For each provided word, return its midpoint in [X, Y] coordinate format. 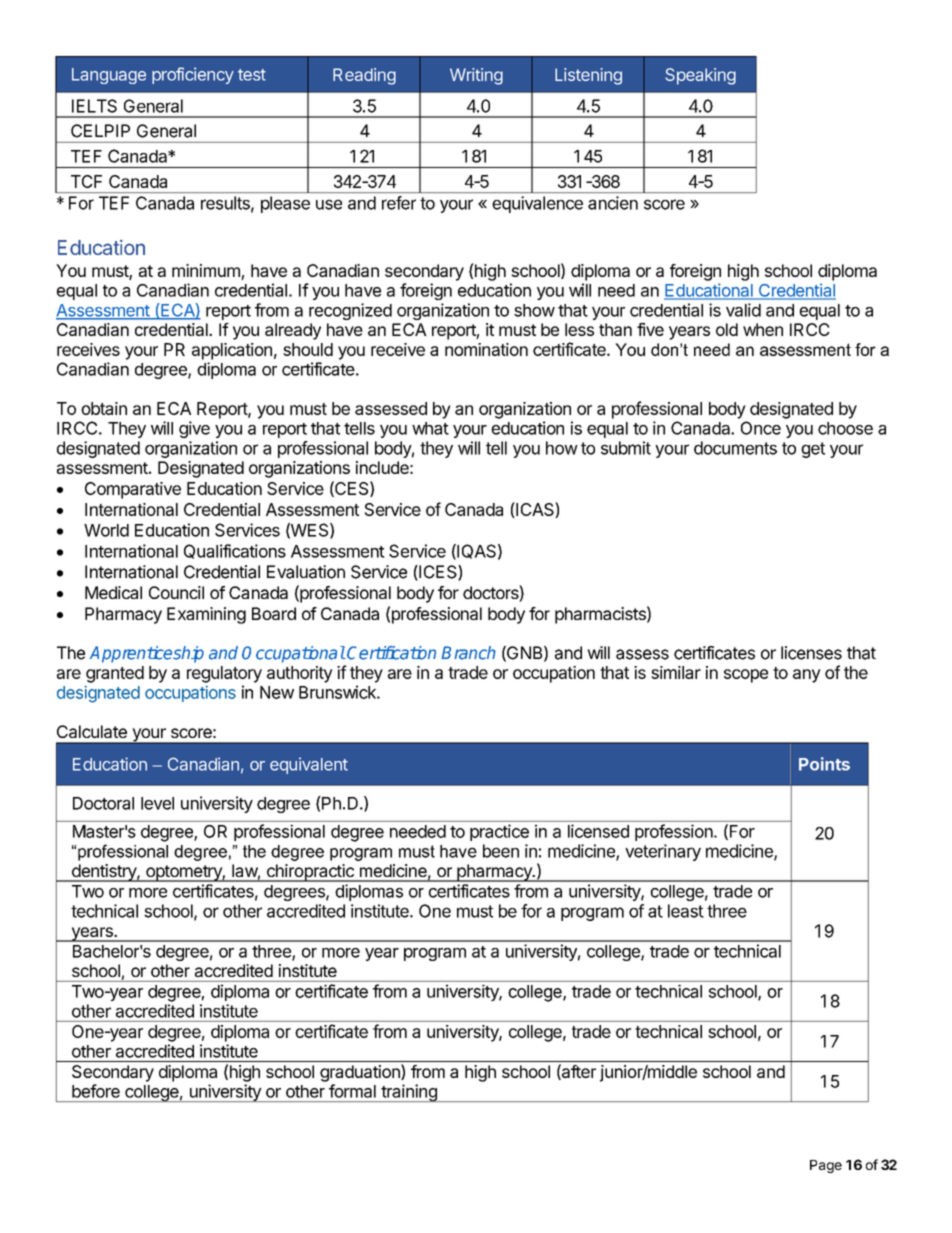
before [96, 1091]
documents [735, 448]
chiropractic [310, 873]
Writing [476, 76]
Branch [468, 653]
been [501, 851]
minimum [207, 272]
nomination [486, 349]
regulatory [224, 674]
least [686, 911]
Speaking [700, 76]
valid [743, 310]
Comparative [133, 490]
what [430, 428]
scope [746, 676]
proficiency [193, 75]
